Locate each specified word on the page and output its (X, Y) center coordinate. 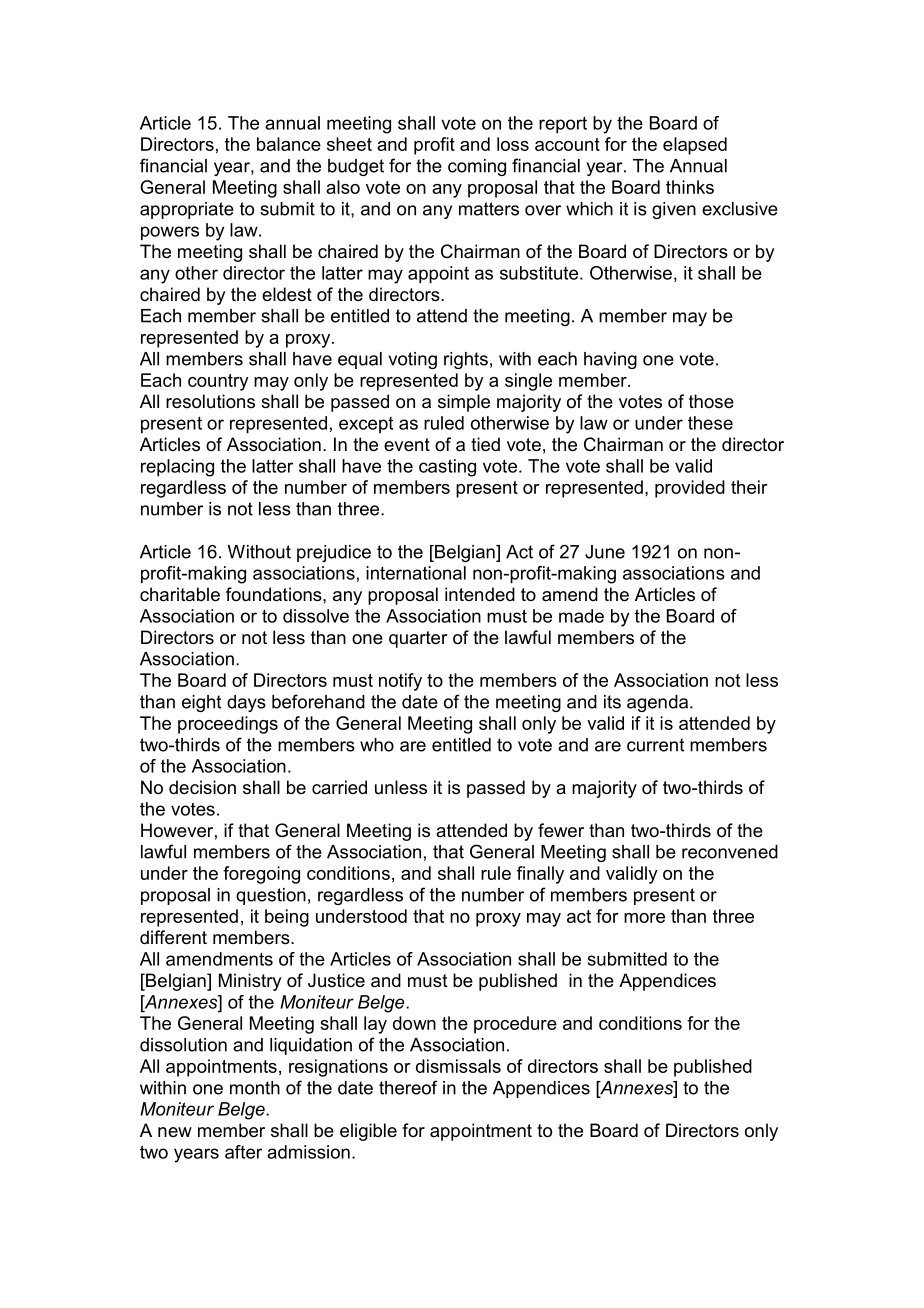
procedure (515, 1025)
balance (289, 144)
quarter (418, 639)
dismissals (458, 1066)
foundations (275, 594)
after (243, 1152)
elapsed (695, 146)
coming (477, 167)
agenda (657, 703)
